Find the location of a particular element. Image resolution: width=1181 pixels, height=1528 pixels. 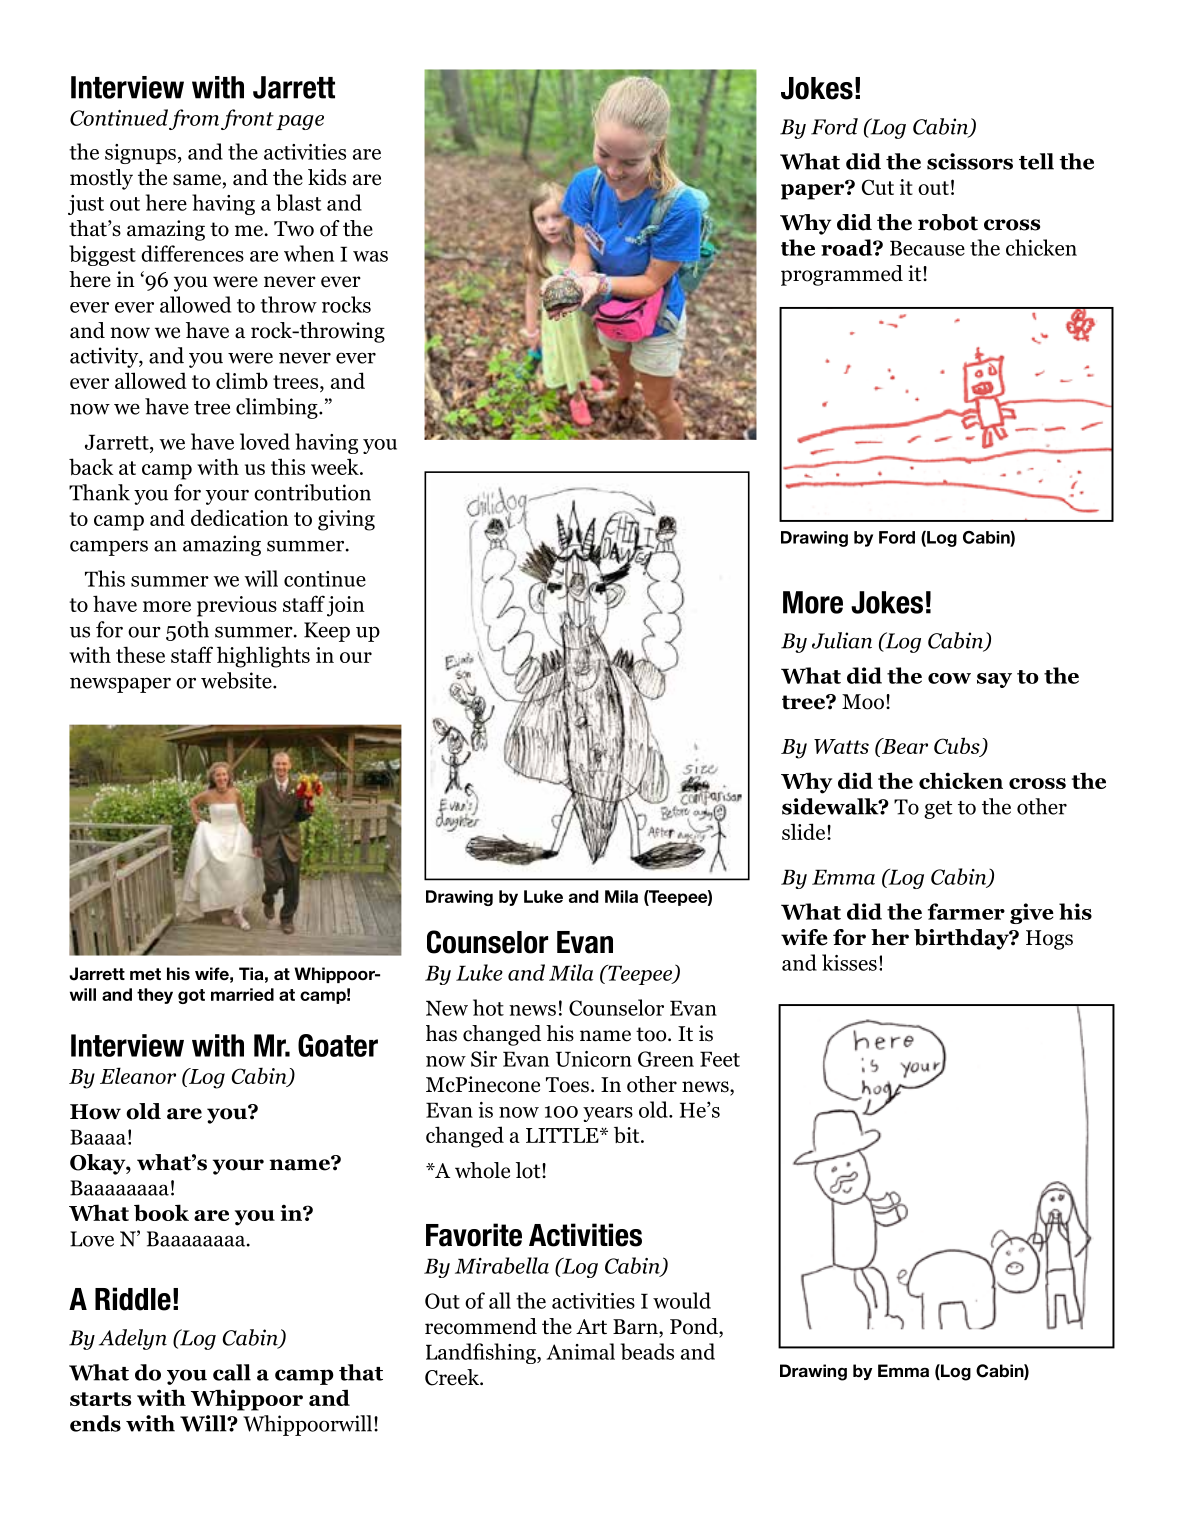

slide is located at coordinates (803, 831).
